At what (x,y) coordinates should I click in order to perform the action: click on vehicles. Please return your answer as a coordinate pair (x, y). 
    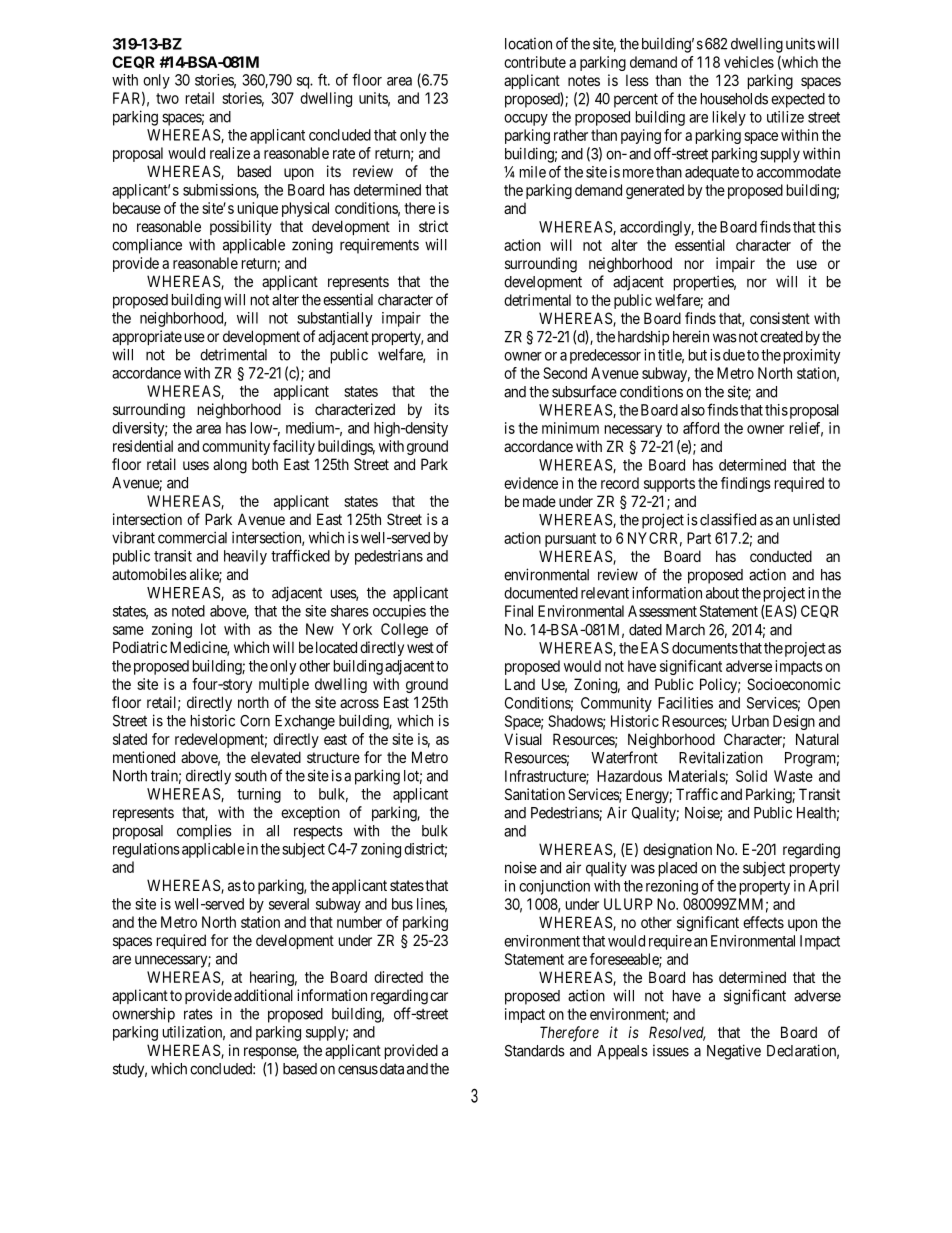
    Looking at the image, I should click on (749, 62).
